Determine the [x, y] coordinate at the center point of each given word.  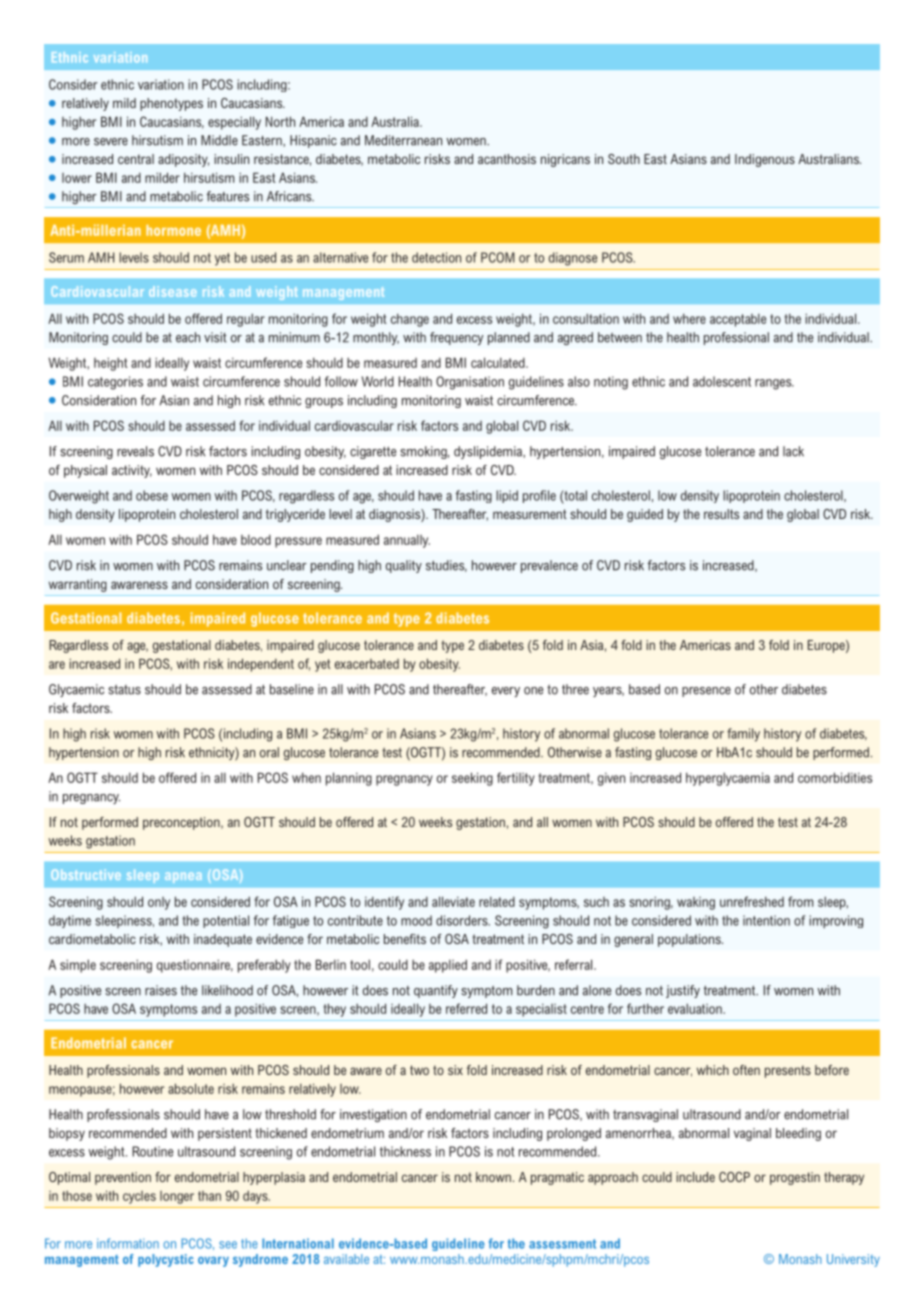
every [506, 692]
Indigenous [765, 160]
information [128, 1243]
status [124, 690]
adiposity [183, 160]
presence [706, 692]
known [493, 1177]
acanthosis [507, 159]
